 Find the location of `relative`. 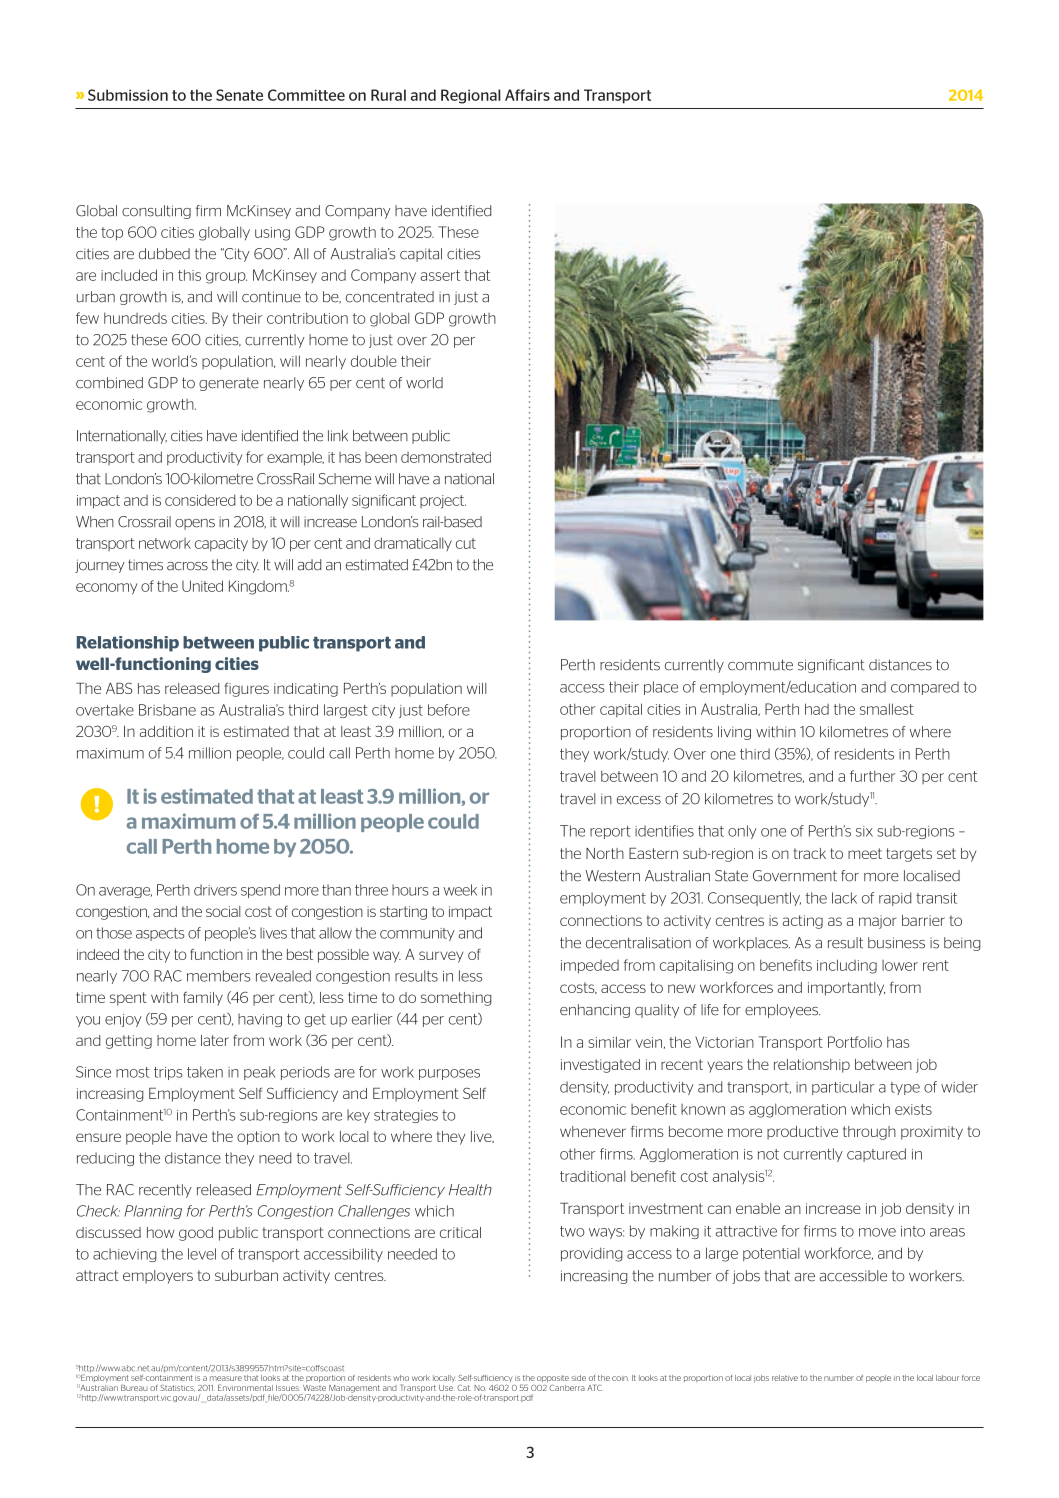

relative is located at coordinates (785, 1378).
